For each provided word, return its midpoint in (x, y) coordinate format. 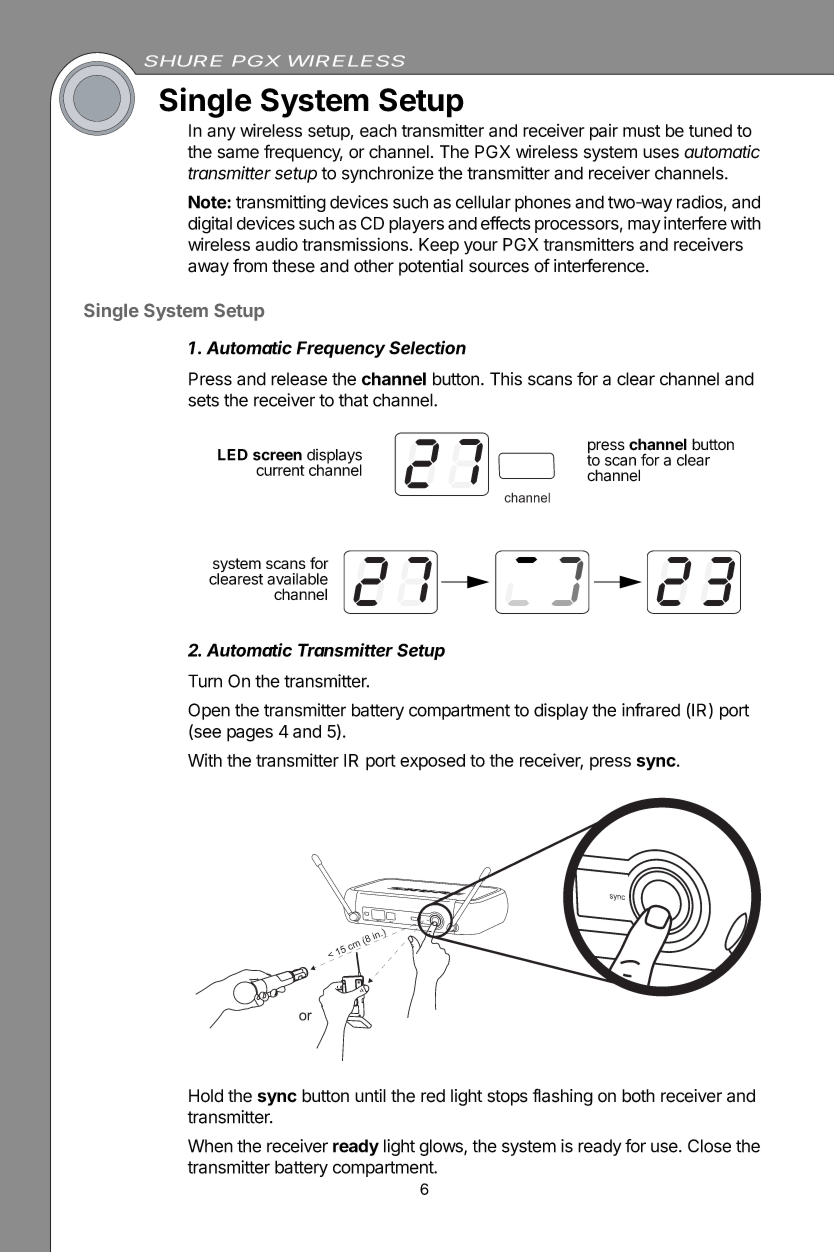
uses (661, 153)
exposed (432, 762)
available (297, 579)
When (210, 1146)
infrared (651, 710)
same (238, 153)
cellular (483, 202)
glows (442, 1147)
